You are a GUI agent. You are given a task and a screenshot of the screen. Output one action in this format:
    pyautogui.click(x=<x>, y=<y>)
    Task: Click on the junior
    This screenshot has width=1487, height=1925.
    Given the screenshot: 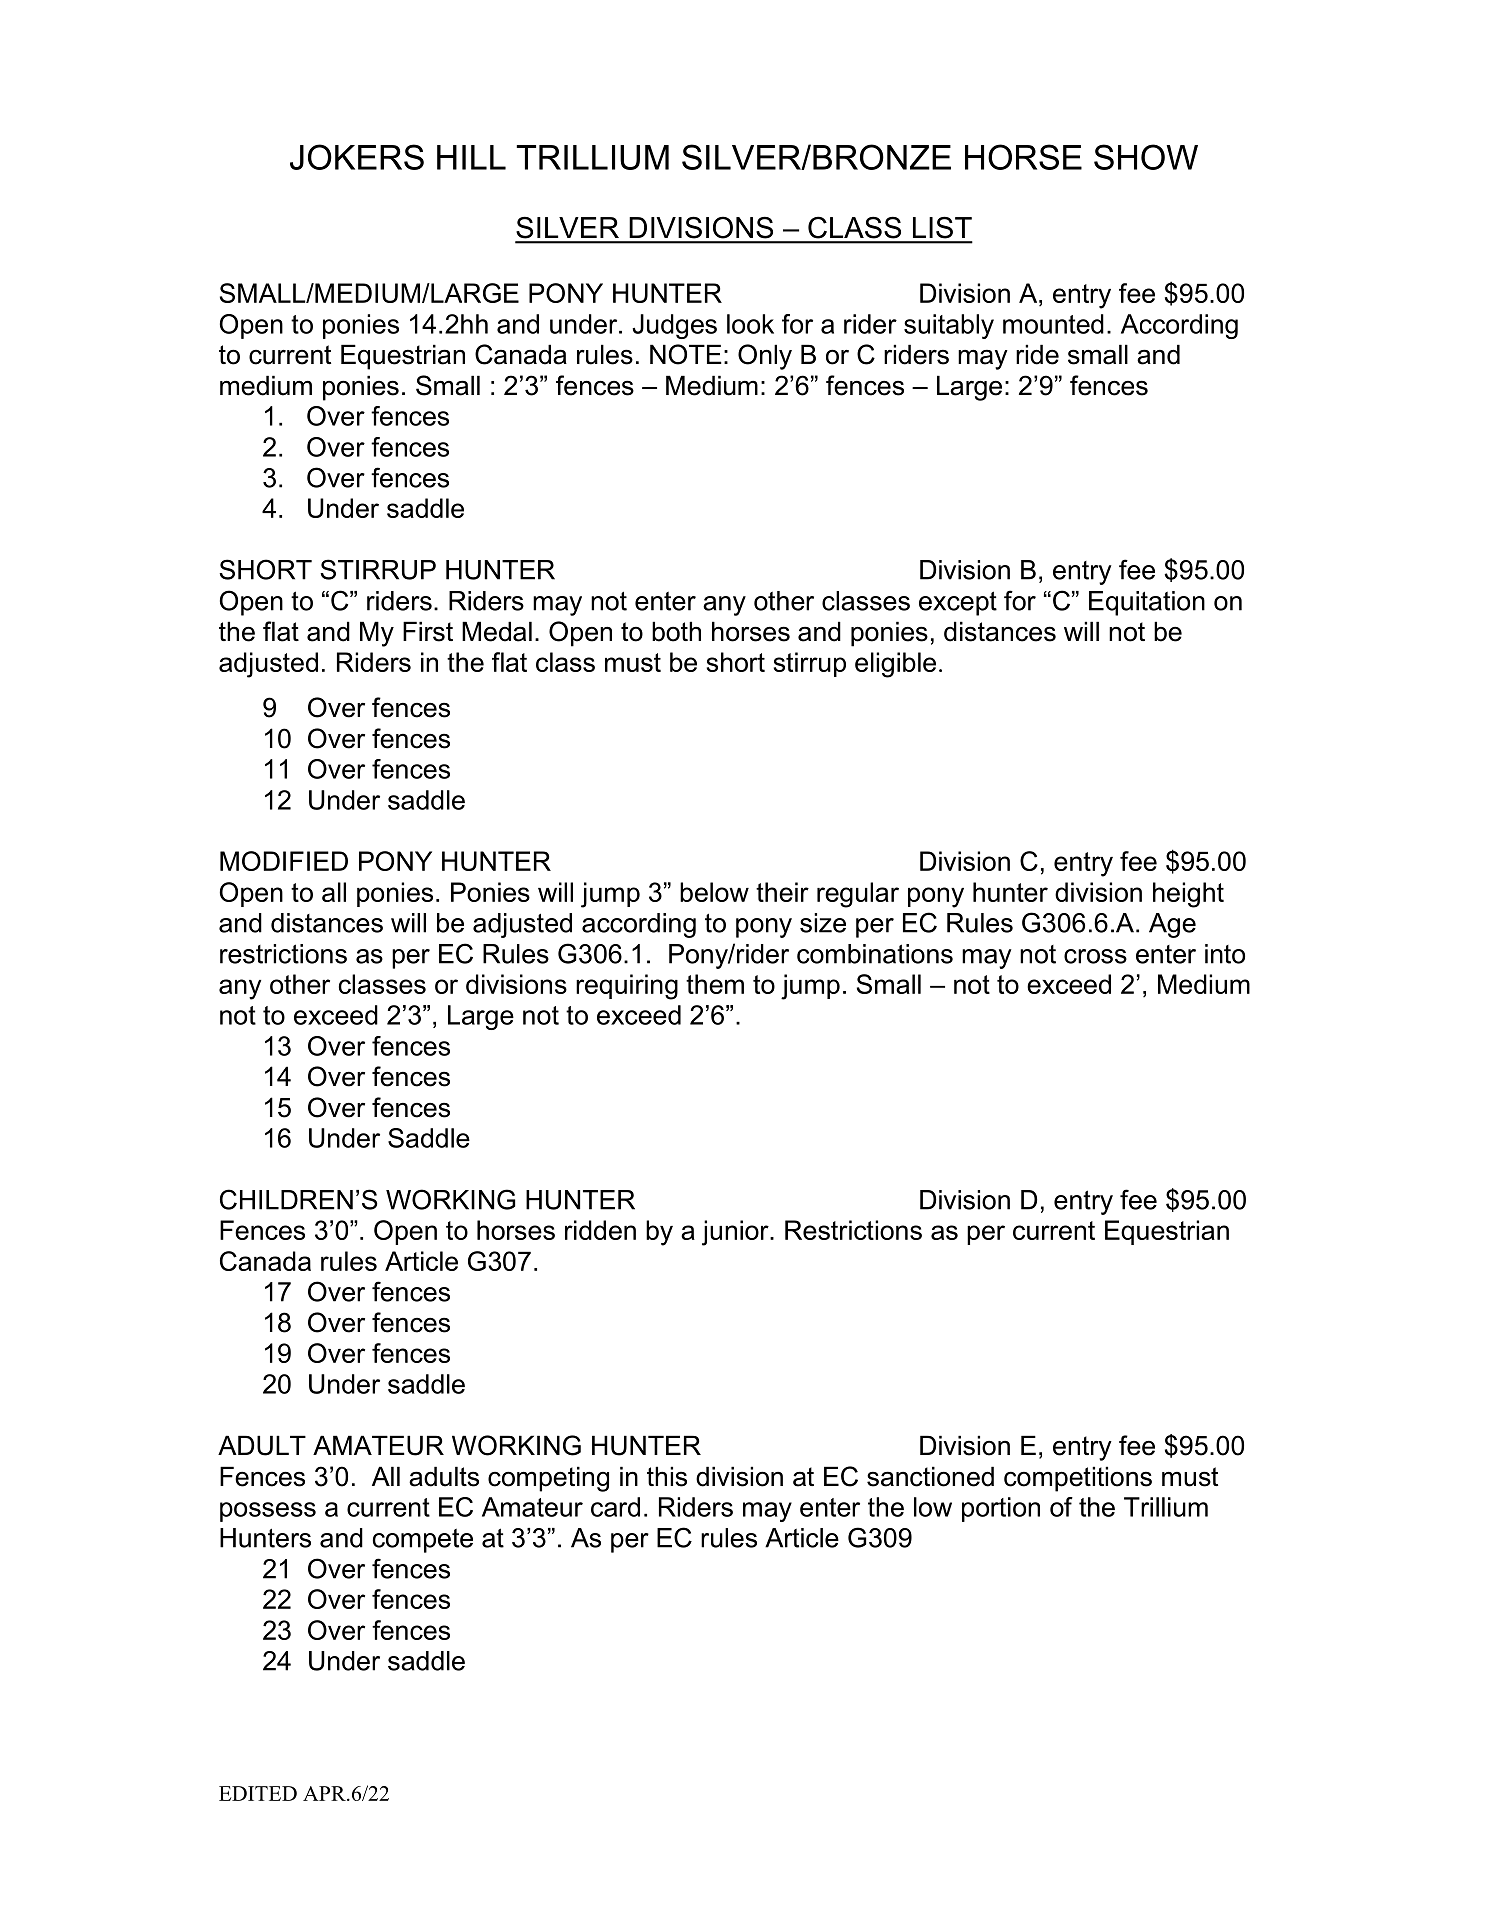 What is the action you would take?
    pyautogui.click(x=736, y=1233)
